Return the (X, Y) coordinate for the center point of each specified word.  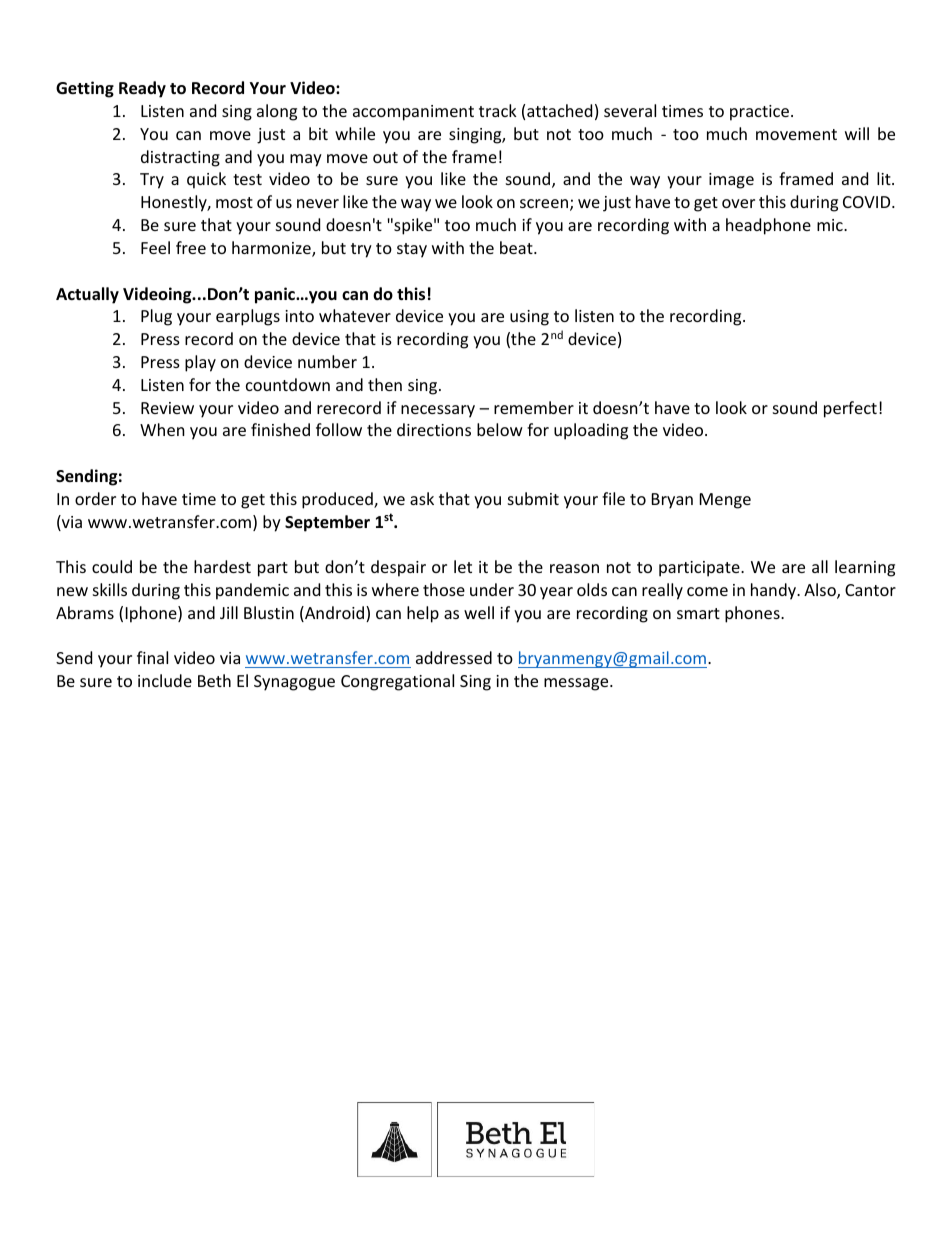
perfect (850, 409)
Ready (142, 89)
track (498, 110)
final (152, 657)
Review (167, 408)
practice (759, 113)
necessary (438, 411)
